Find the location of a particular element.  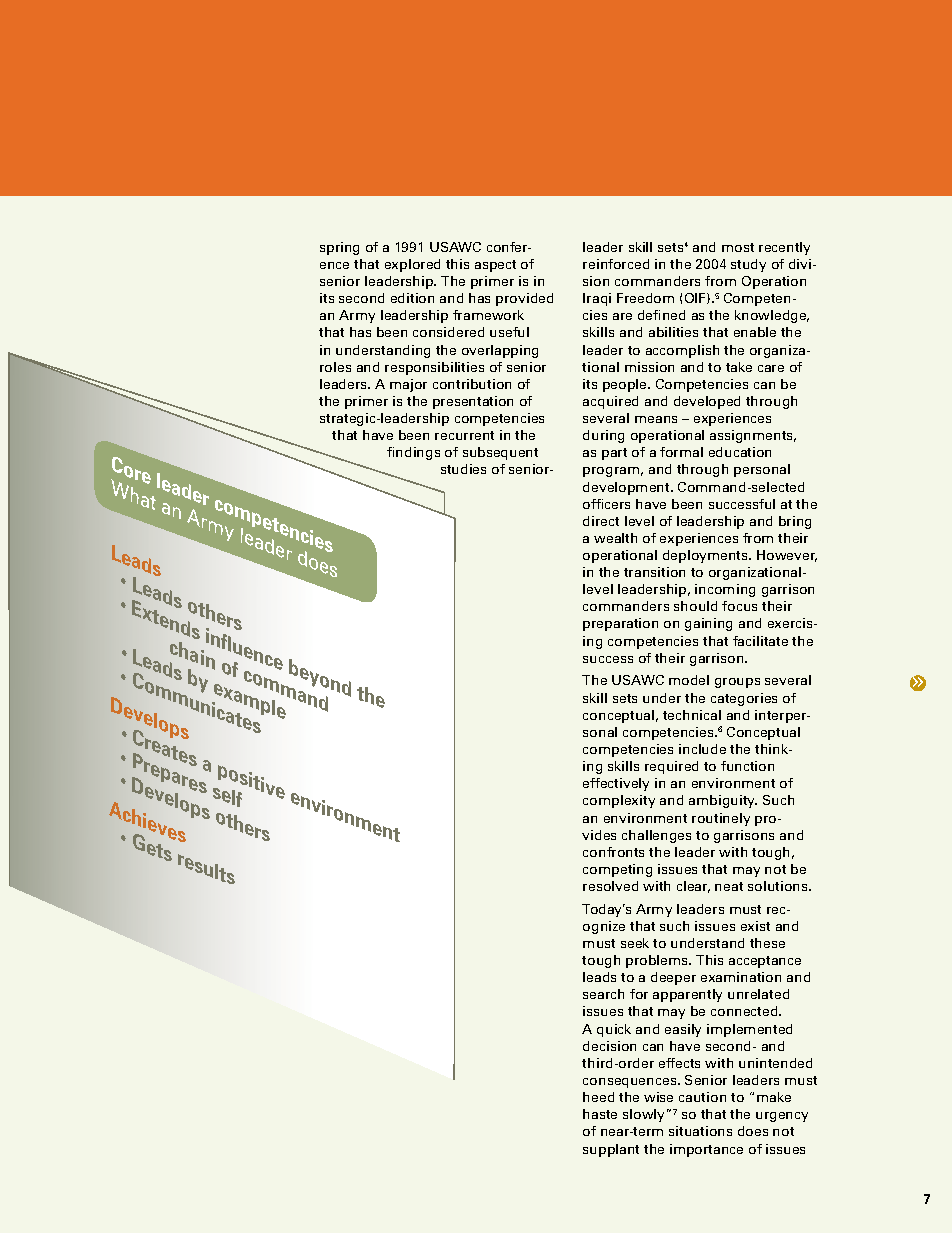

competing is located at coordinates (617, 870).
